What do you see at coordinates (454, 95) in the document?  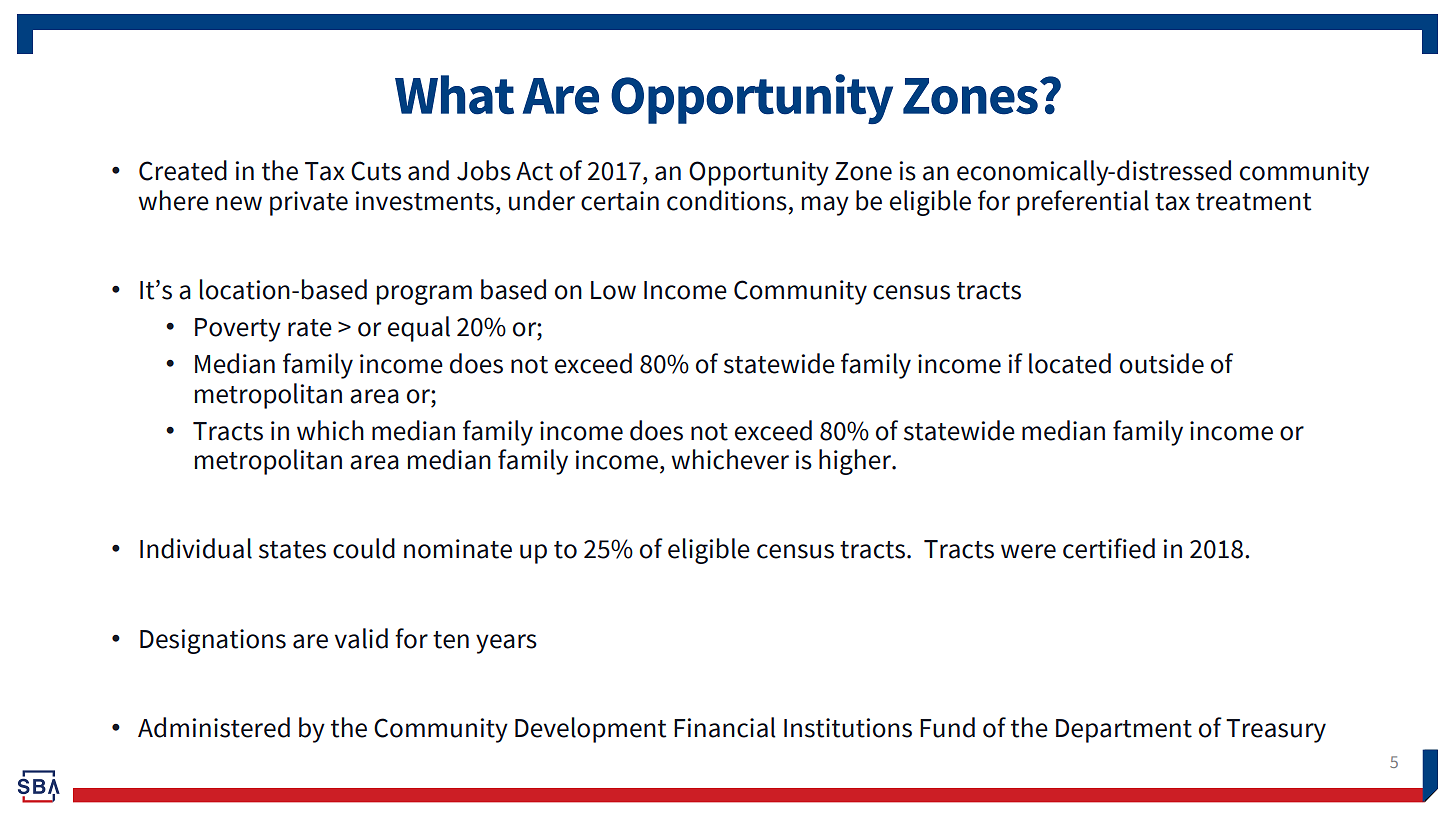 I see `What` at bounding box center [454, 95].
